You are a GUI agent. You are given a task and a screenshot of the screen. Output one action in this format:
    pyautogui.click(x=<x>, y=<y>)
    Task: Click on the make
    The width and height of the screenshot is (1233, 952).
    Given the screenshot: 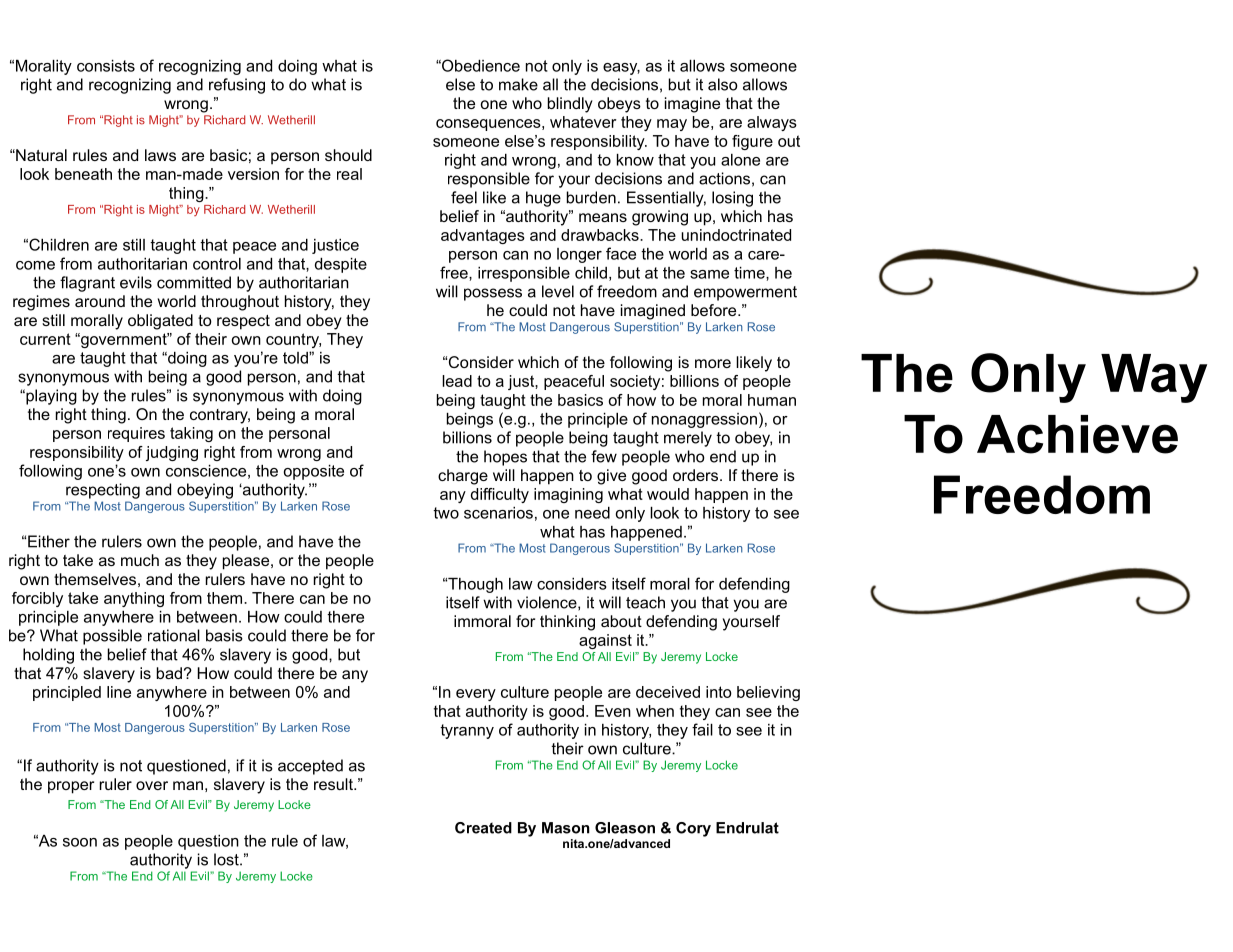 What is the action you would take?
    pyautogui.click(x=518, y=84)
